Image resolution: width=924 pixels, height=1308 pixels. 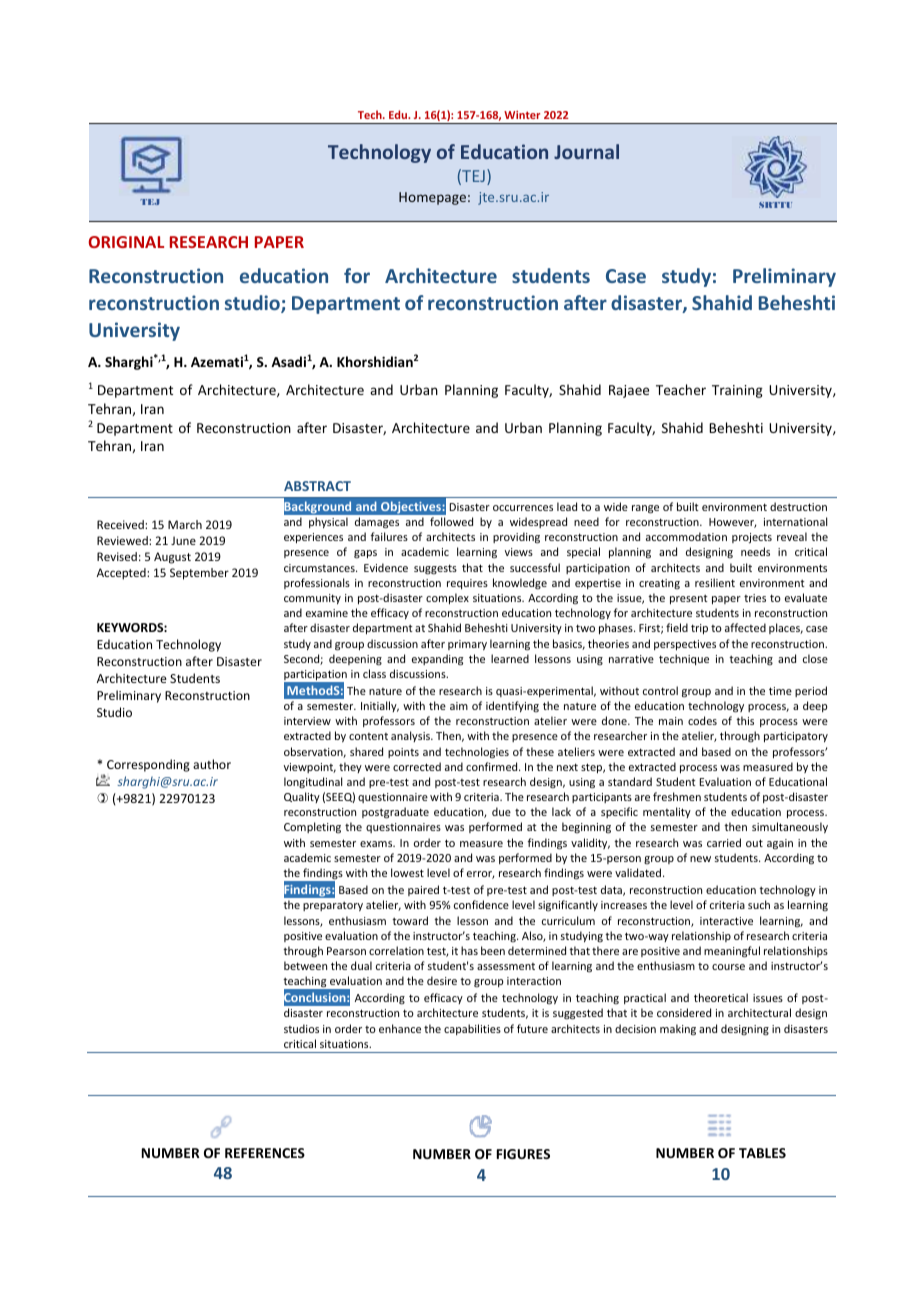 What do you see at coordinates (199, 574) in the screenshot?
I see `September` at bounding box center [199, 574].
